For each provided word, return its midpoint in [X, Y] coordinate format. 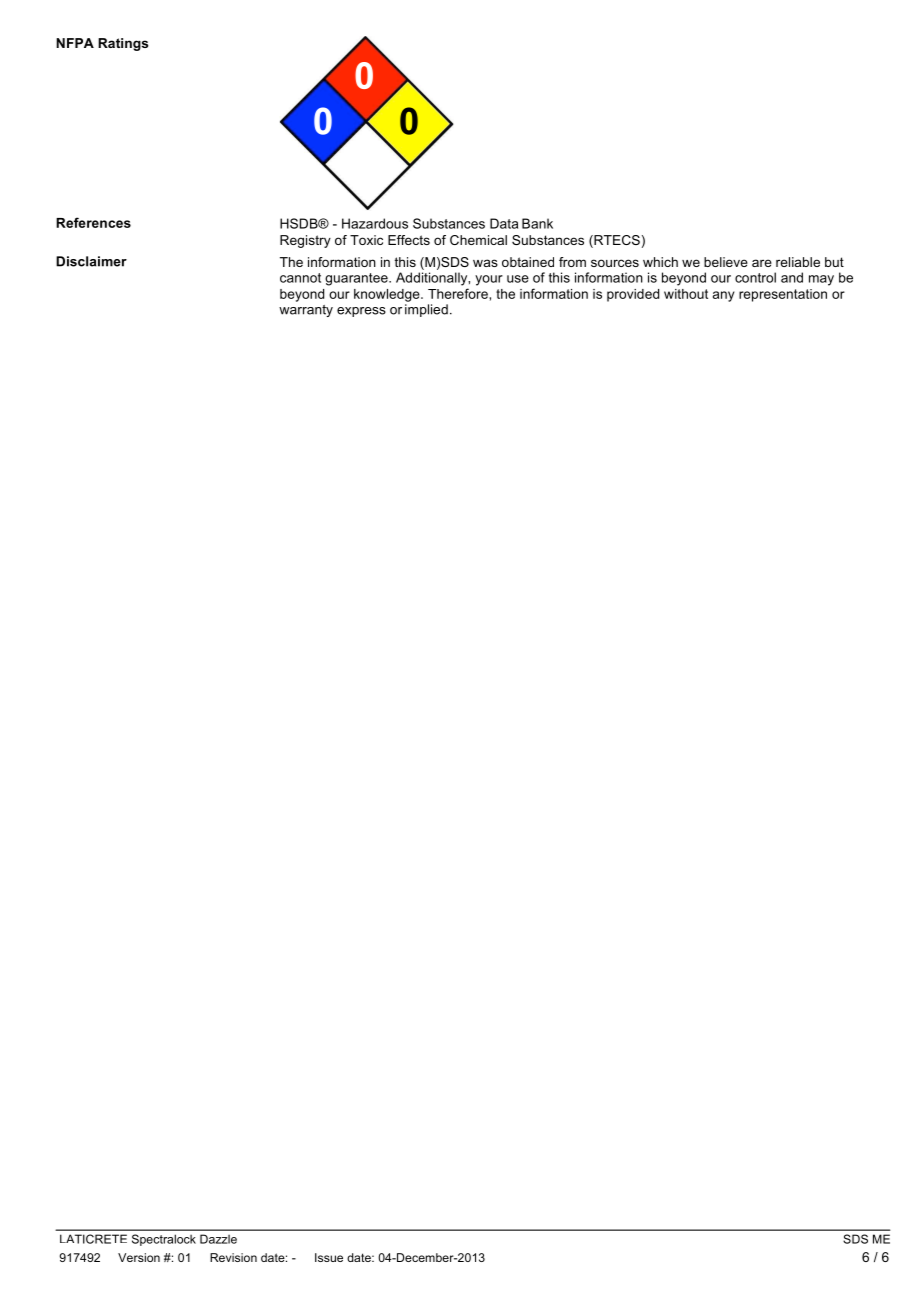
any [724, 296]
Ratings [123, 44]
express [361, 312]
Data [504, 223]
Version [139, 1257]
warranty [306, 311]
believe [726, 262]
